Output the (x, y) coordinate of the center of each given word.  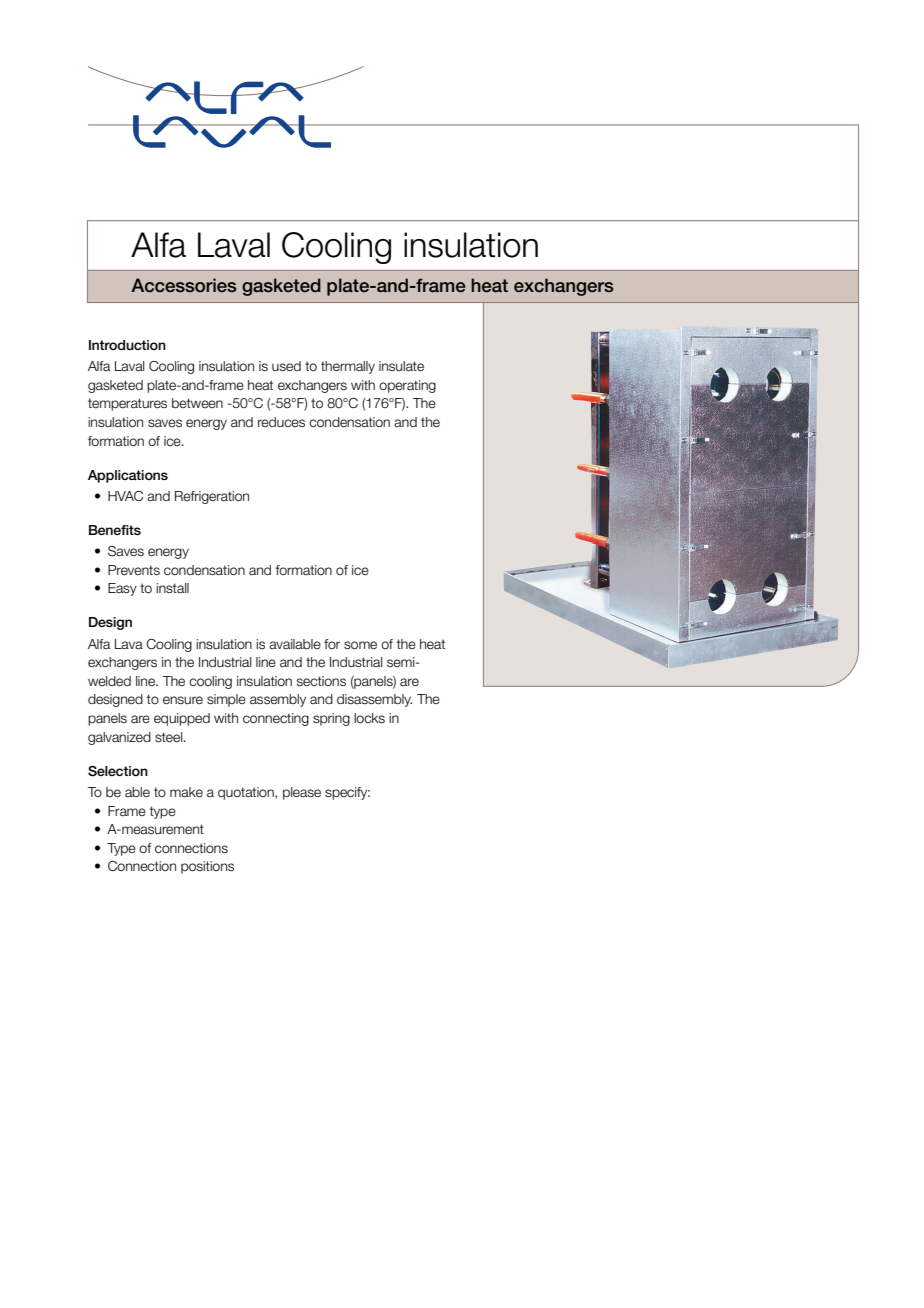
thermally (348, 367)
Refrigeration (212, 497)
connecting (276, 719)
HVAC (125, 496)
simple (226, 700)
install (172, 588)
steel (170, 737)
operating (407, 386)
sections (321, 681)
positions (207, 867)
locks (369, 718)
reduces (281, 422)
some (360, 645)
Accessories (183, 285)
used (286, 366)
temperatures (127, 404)
